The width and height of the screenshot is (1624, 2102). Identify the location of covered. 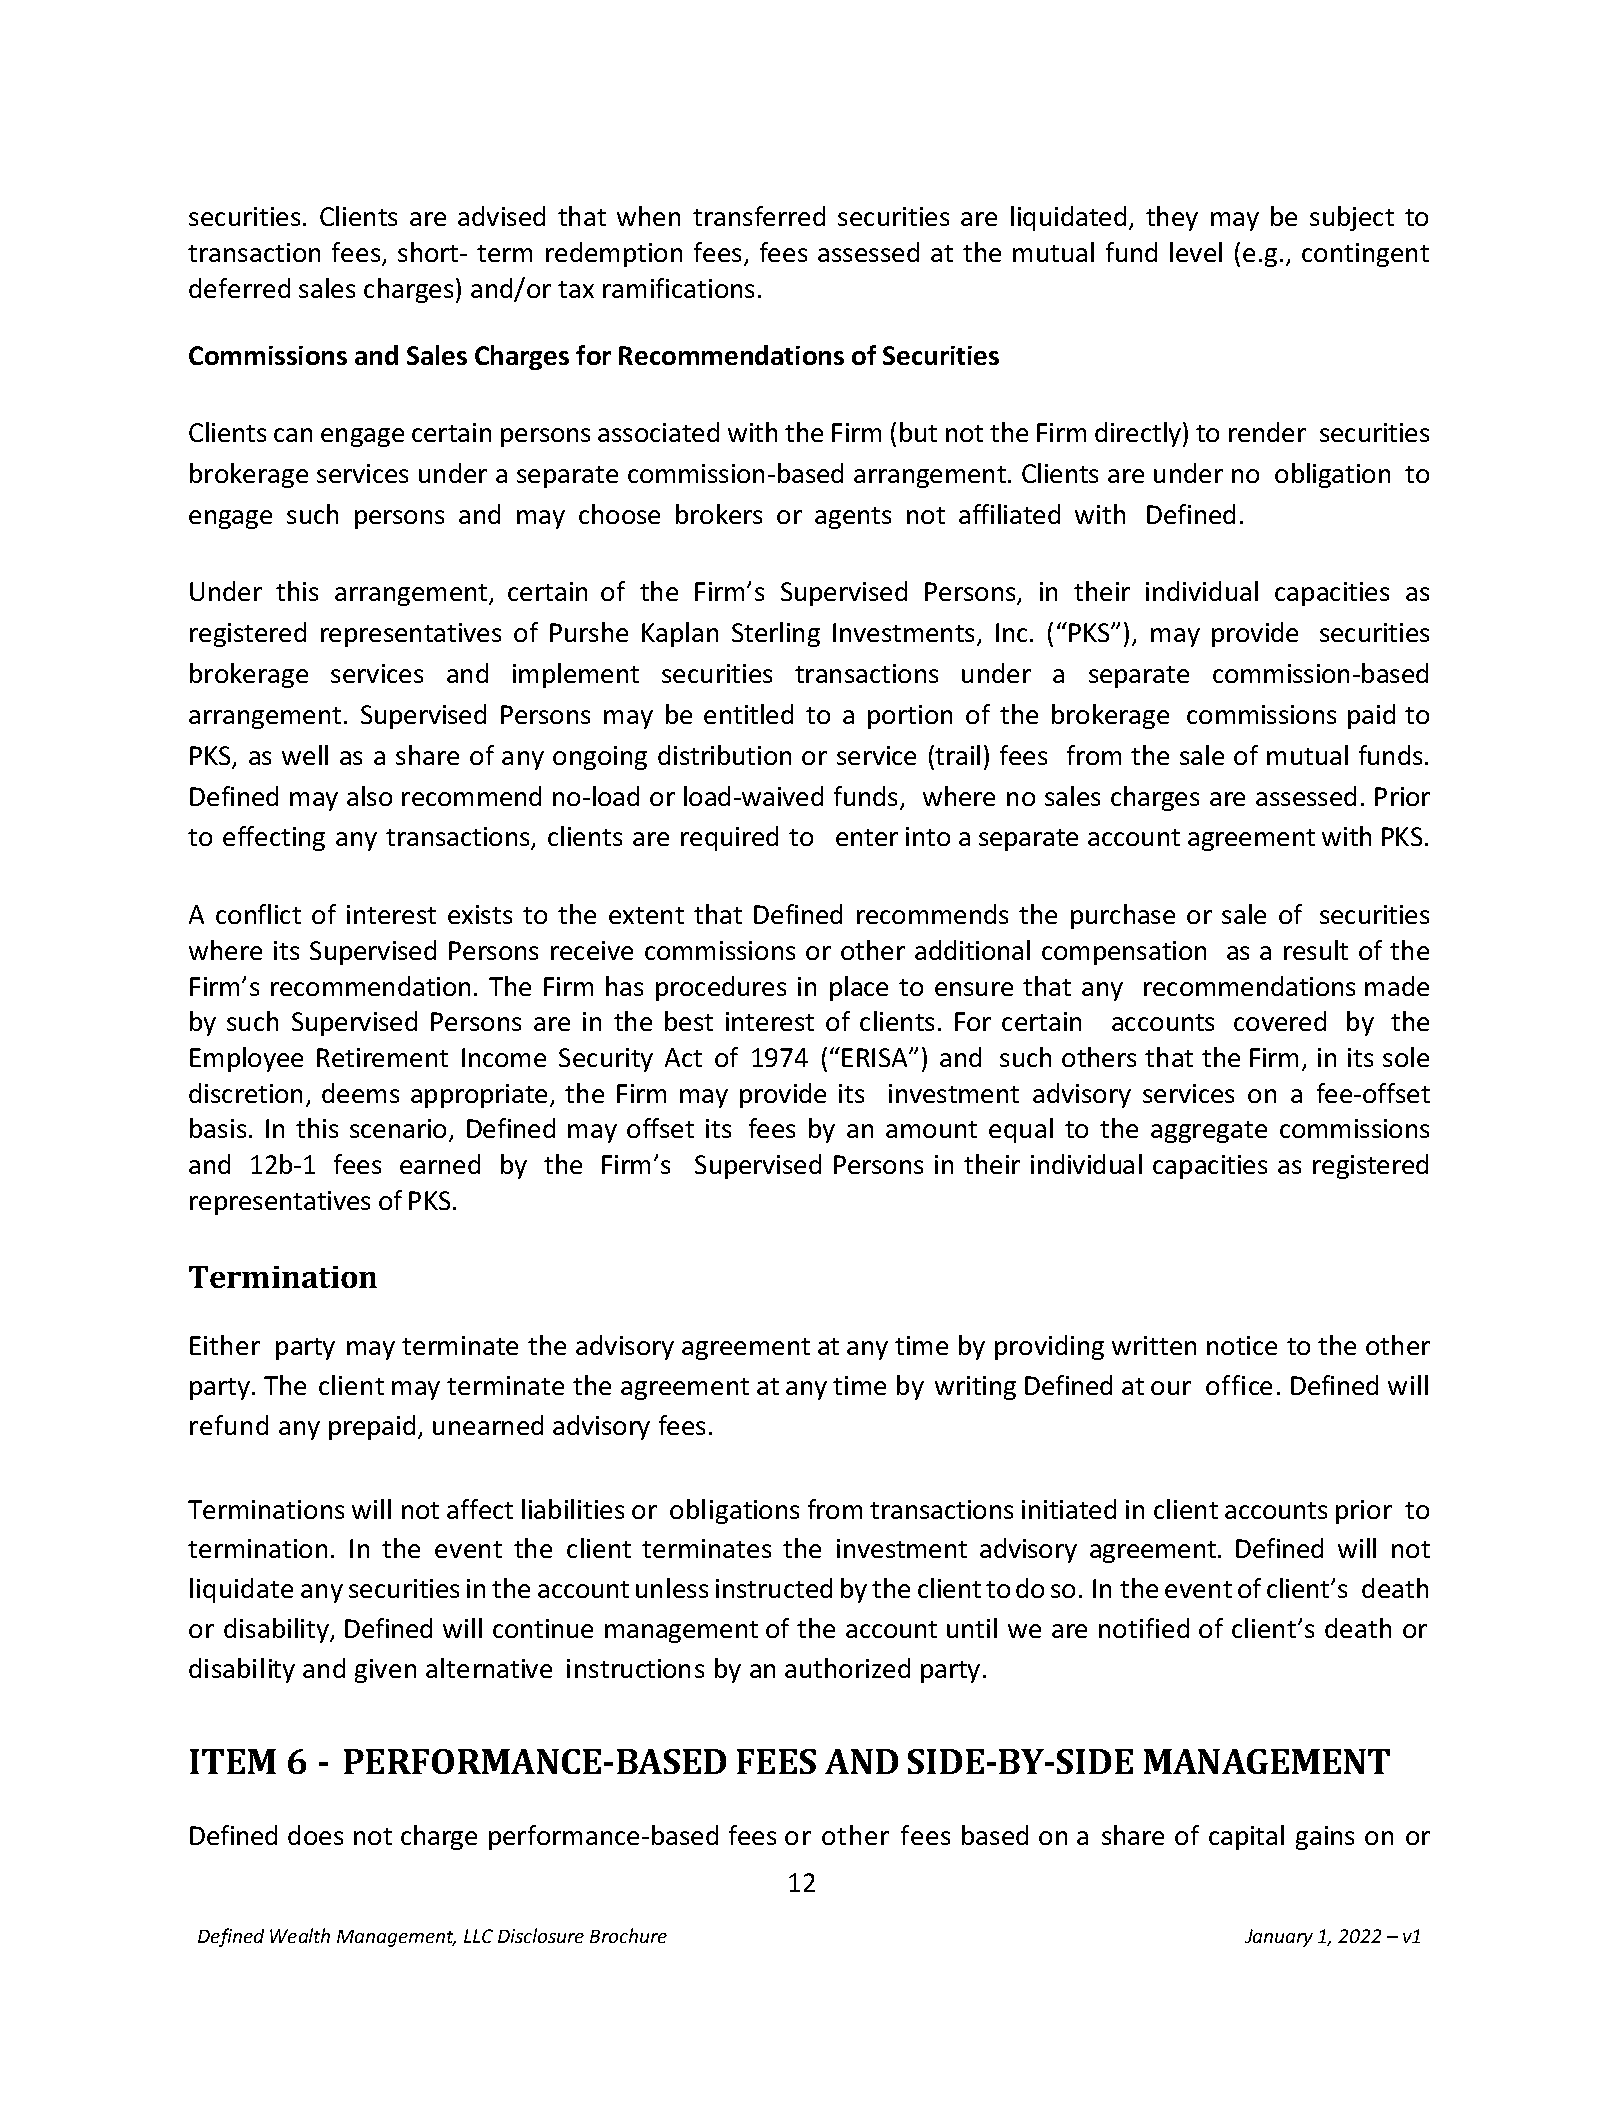
(1280, 1021).
